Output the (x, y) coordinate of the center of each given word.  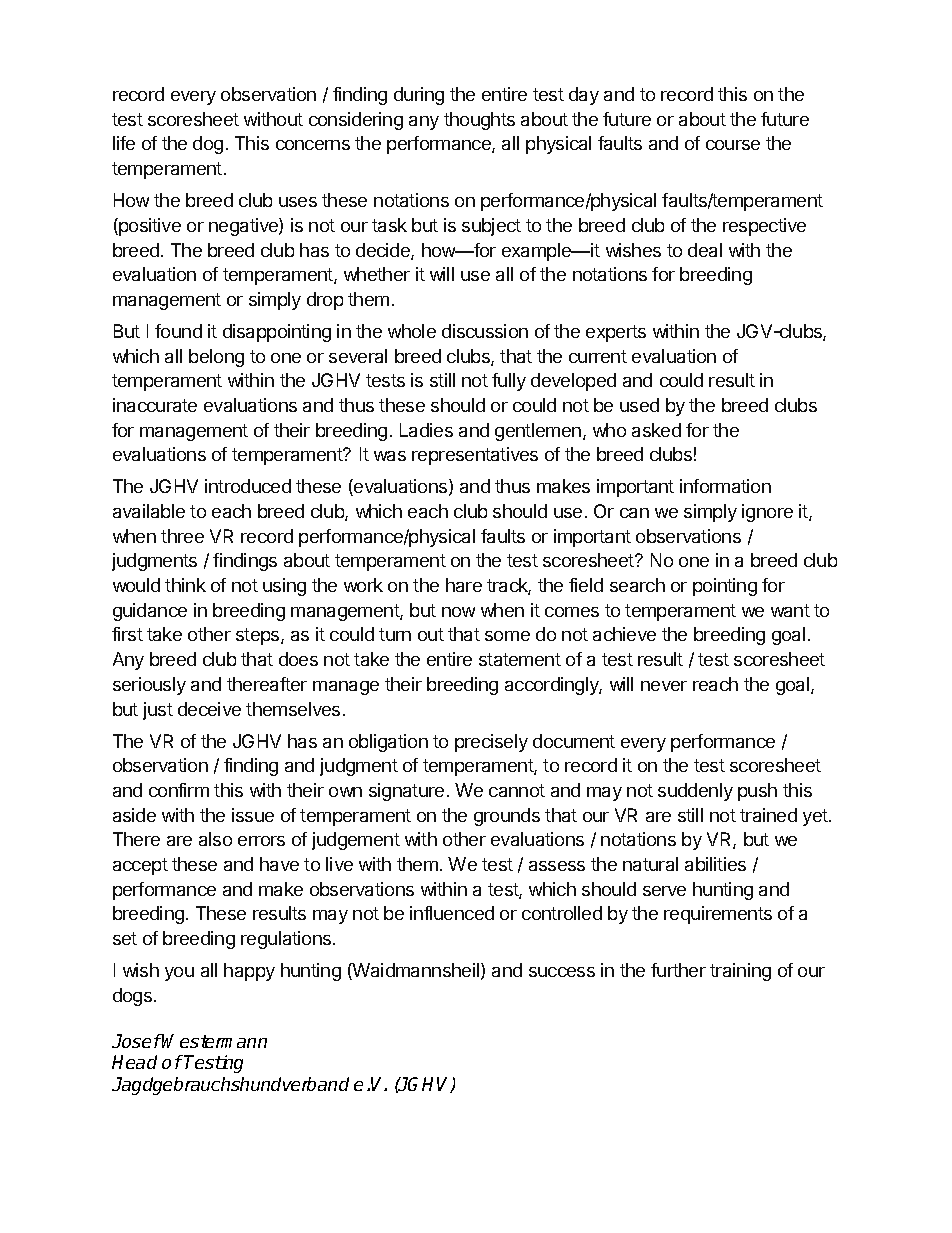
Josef (137, 1041)
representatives (475, 456)
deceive (209, 709)
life (124, 143)
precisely (491, 743)
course (733, 145)
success (562, 972)
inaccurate (155, 405)
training (740, 972)
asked (656, 430)
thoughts (479, 121)
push (757, 792)
